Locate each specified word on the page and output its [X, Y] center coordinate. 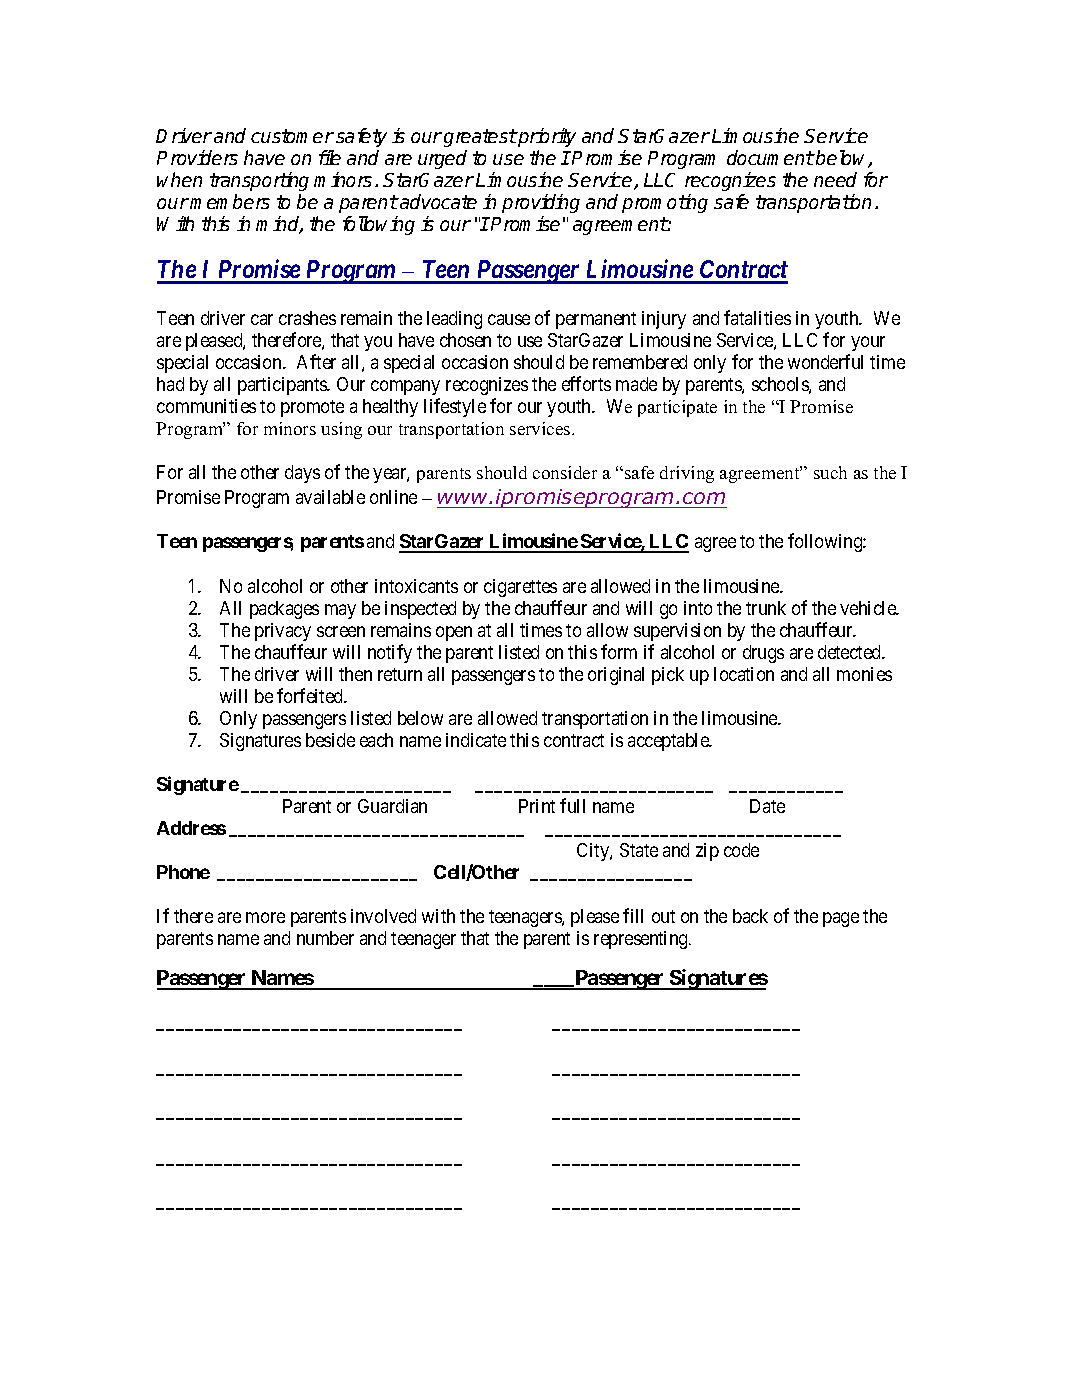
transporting [259, 181]
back [750, 916]
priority [546, 137]
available [330, 497]
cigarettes [520, 588]
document [770, 157]
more [265, 917]
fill [633, 915]
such [830, 472]
